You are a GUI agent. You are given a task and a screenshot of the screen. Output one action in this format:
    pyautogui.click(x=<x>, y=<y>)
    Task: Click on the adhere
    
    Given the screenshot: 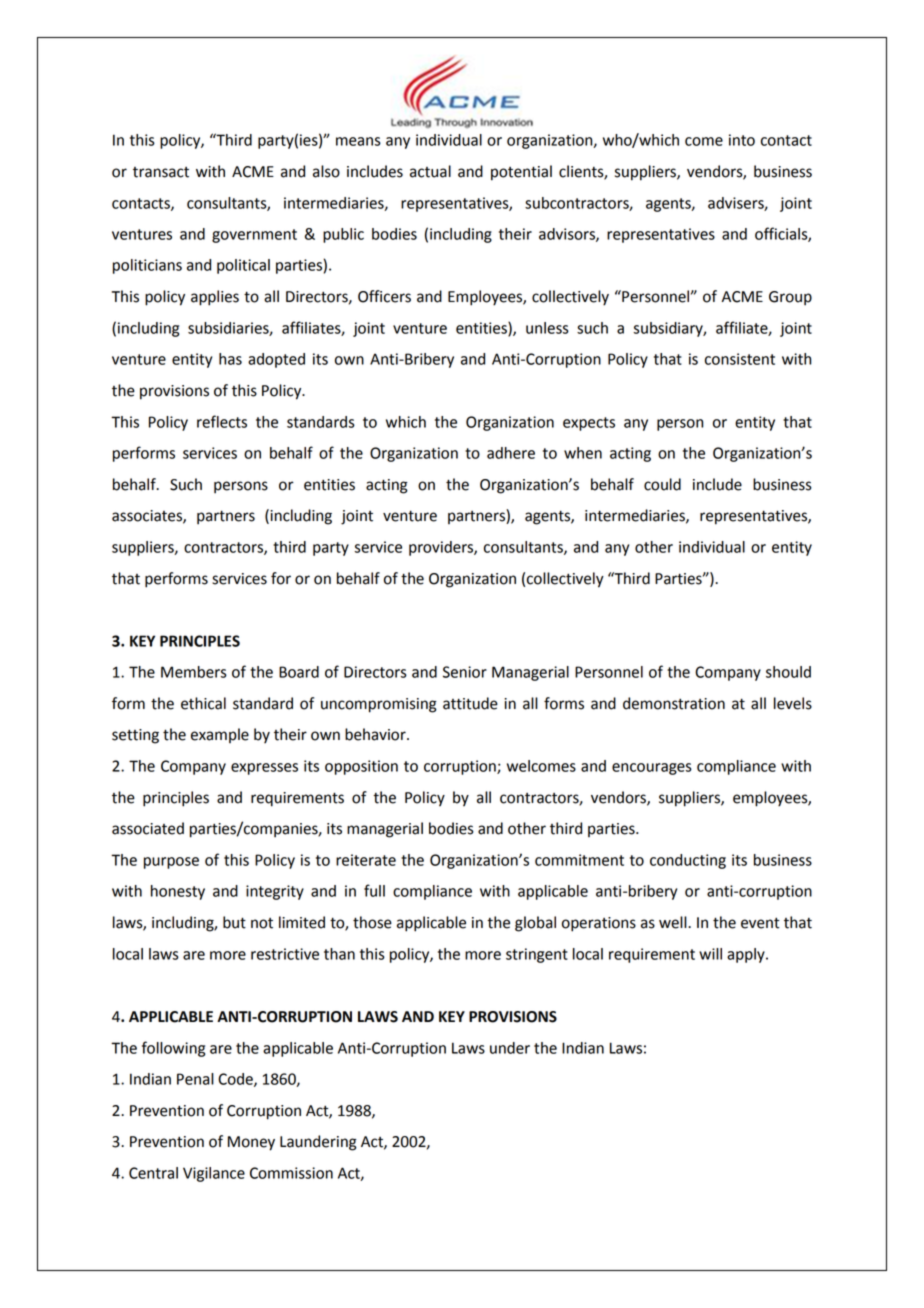 What is the action you would take?
    pyautogui.click(x=511, y=453)
